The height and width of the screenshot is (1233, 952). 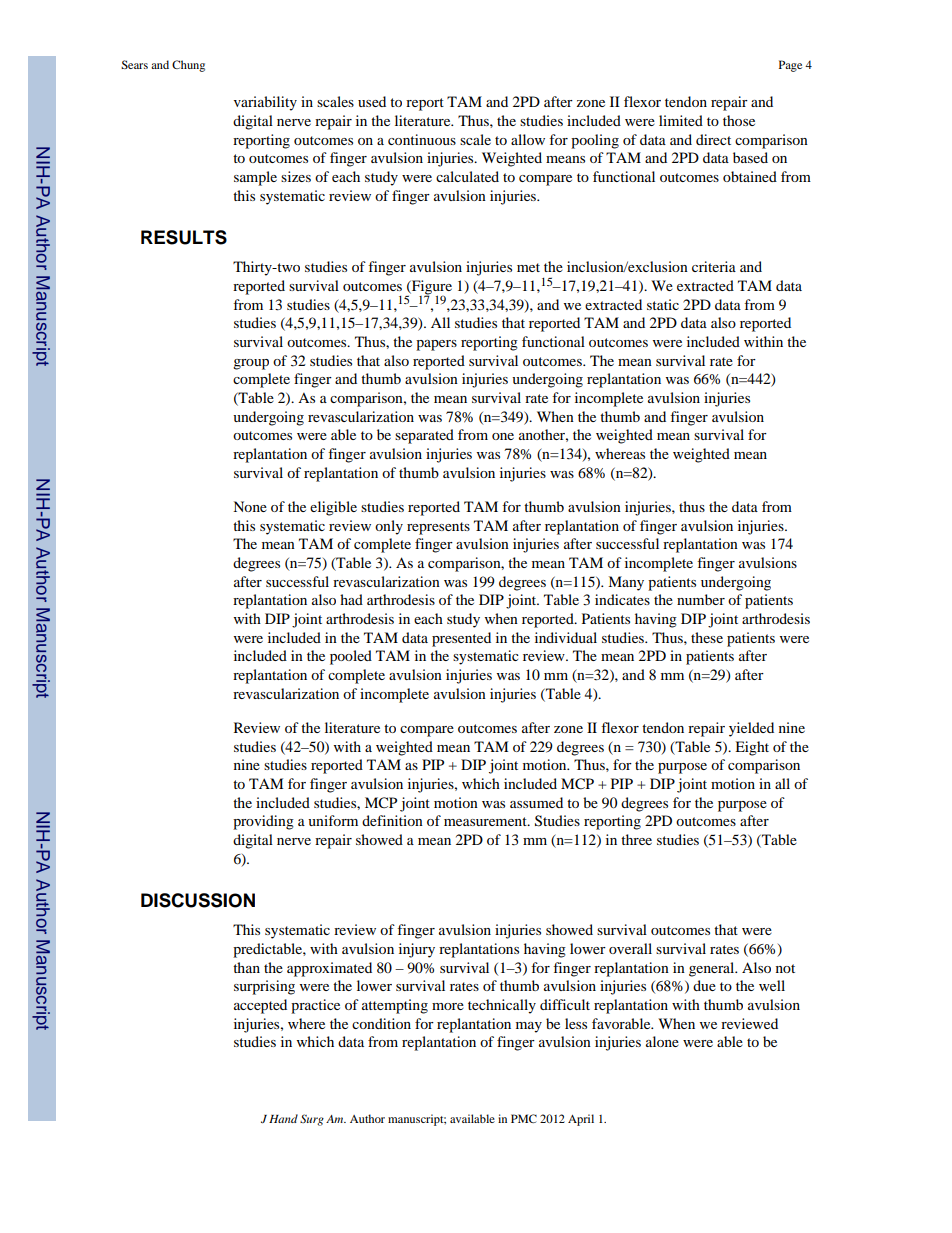 What do you see at coordinates (436, 345) in the screenshot?
I see `papers` at bounding box center [436, 345].
